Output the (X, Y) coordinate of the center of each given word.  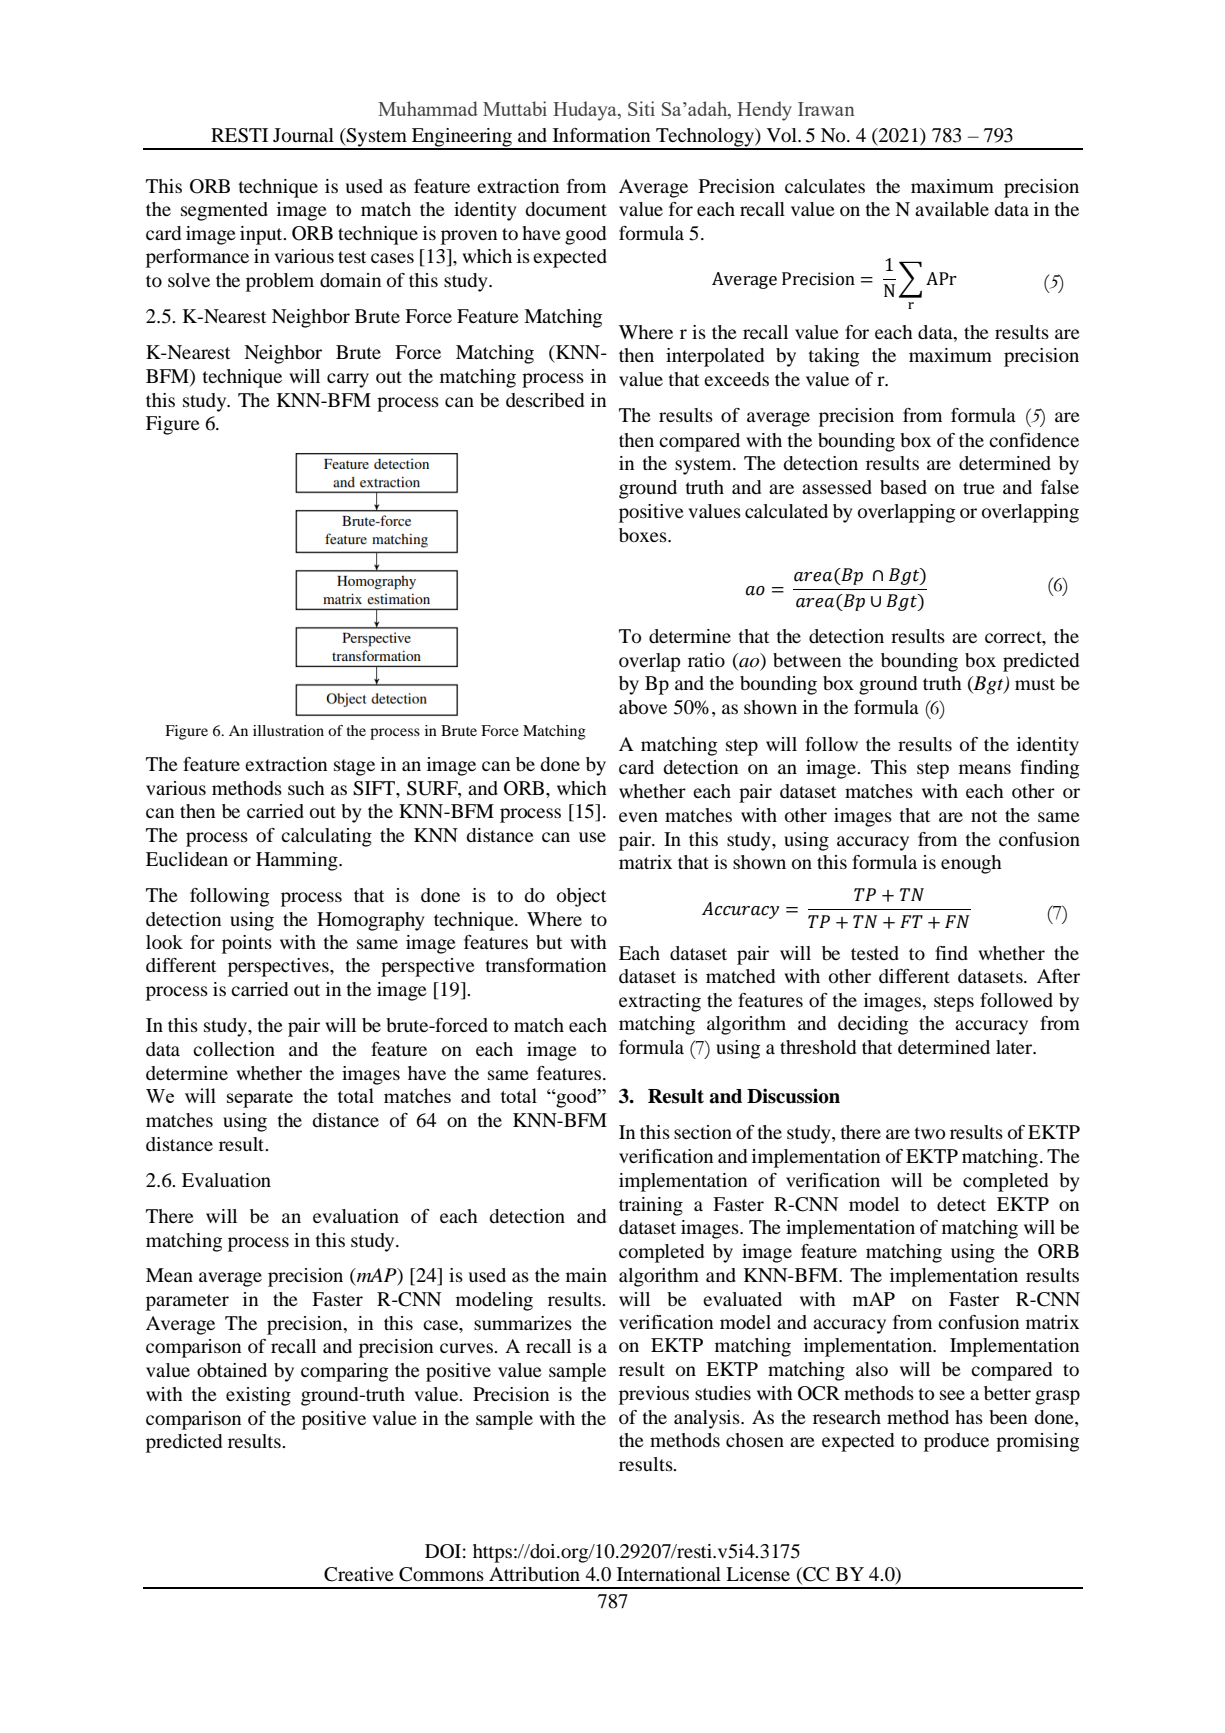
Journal (303, 135)
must (1035, 684)
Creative (359, 1574)
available (952, 209)
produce (956, 1442)
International (669, 1574)
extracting (660, 1002)
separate (260, 1099)
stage (354, 767)
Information (601, 135)
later (1015, 1047)
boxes (644, 535)
